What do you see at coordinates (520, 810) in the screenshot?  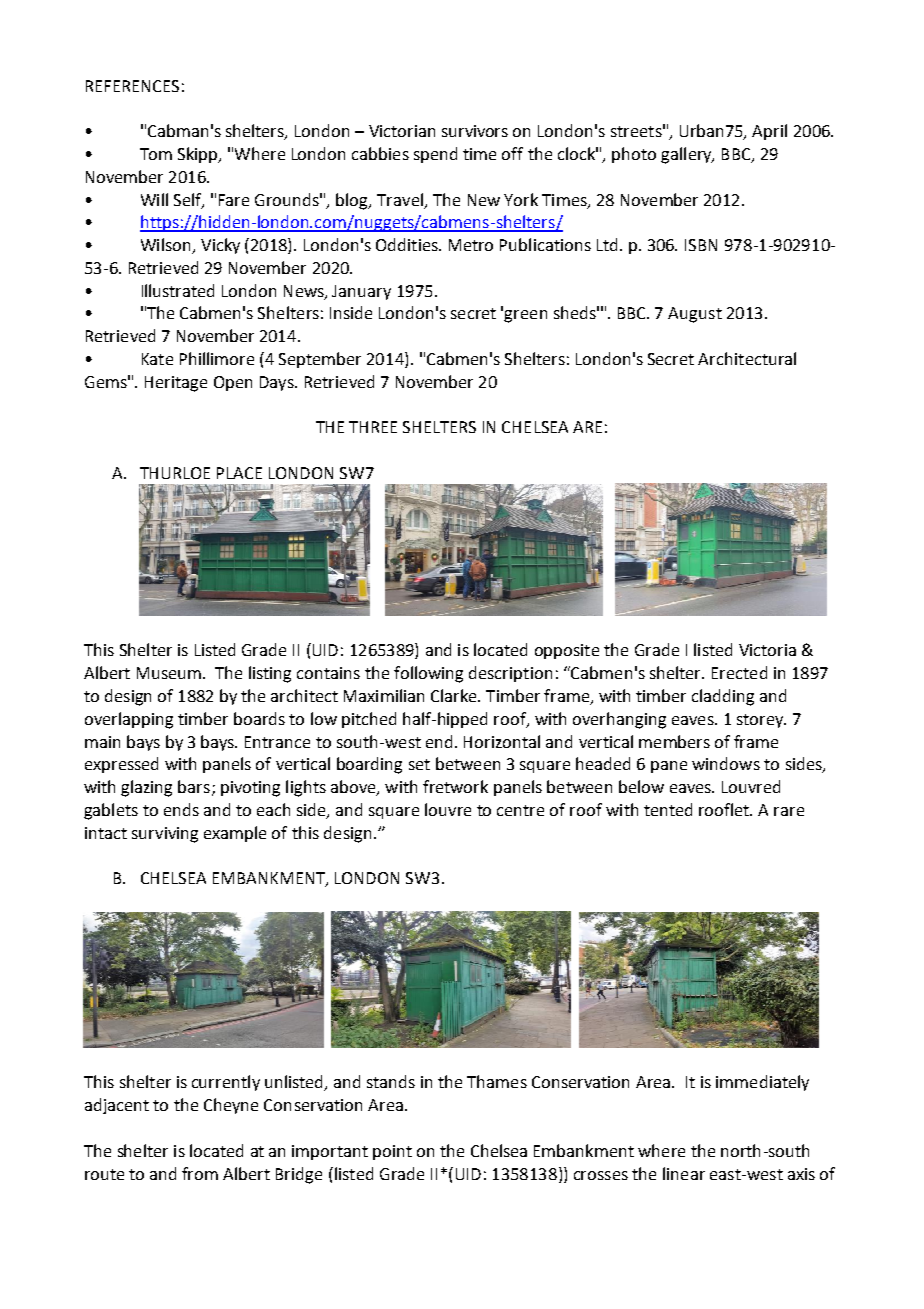 I see `centre` at bounding box center [520, 810].
